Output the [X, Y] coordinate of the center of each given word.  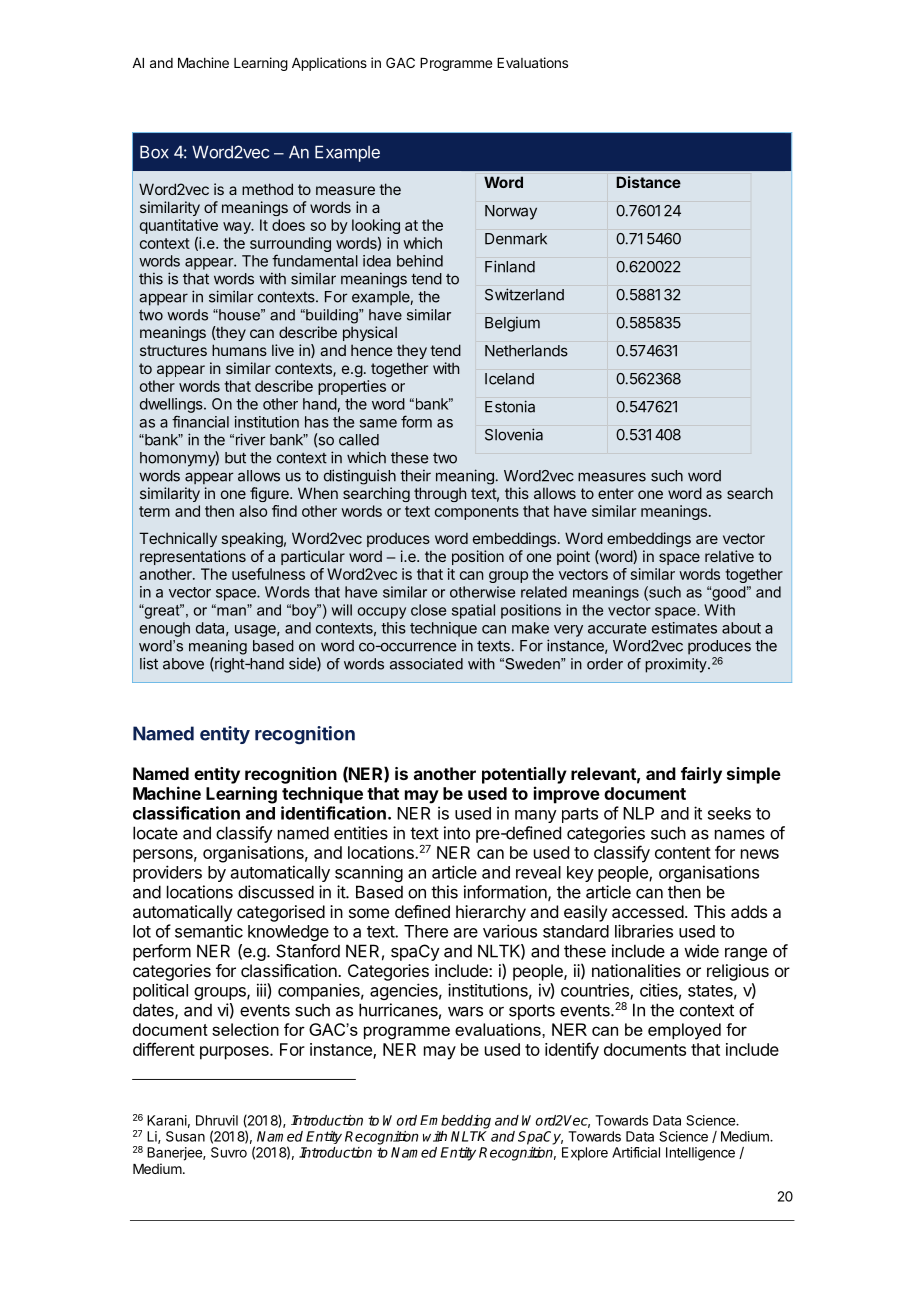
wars [465, 1011]
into [457, 833]
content [683, 853]
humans [239, 350]
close [428, 610]
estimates [684, 628]
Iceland [509, 379]
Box [154, 152]
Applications [329, 64]
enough [165, 629]
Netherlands [526, 351]
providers [167, 873]
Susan [185, 1136]
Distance [648, 182]
